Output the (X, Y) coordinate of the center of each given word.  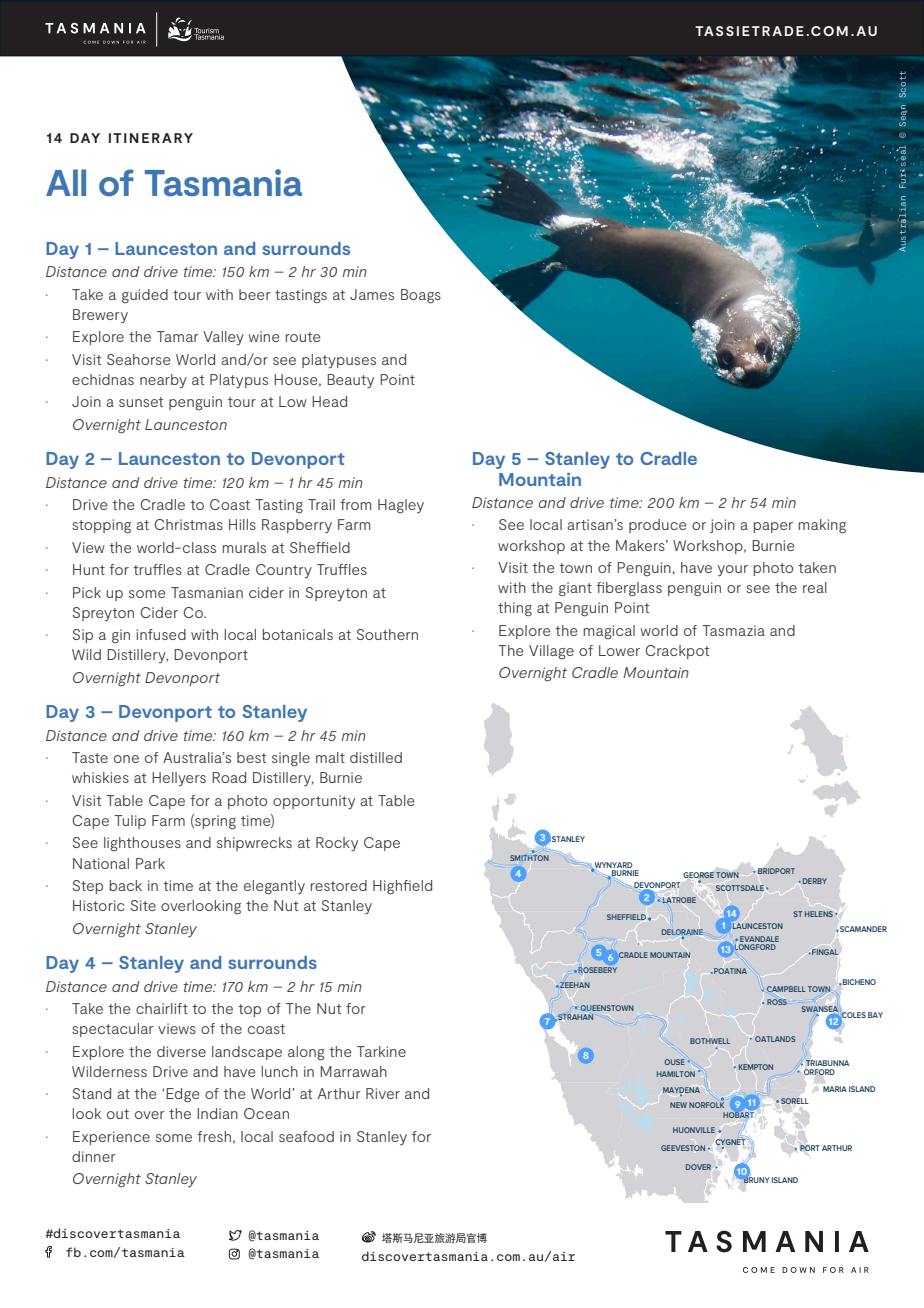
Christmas (188, 524)
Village (551, 652)
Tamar (178, 336)
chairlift (162, 1008)
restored (339, 885)
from (356, 504)
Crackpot (677, 652)
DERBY (815, 881)
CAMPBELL (786, 989)
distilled (376, 757)
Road (229, 777)
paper (773, 527)
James (372, 294)
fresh (214, 1136)
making (822, 526)
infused (161, 634)
